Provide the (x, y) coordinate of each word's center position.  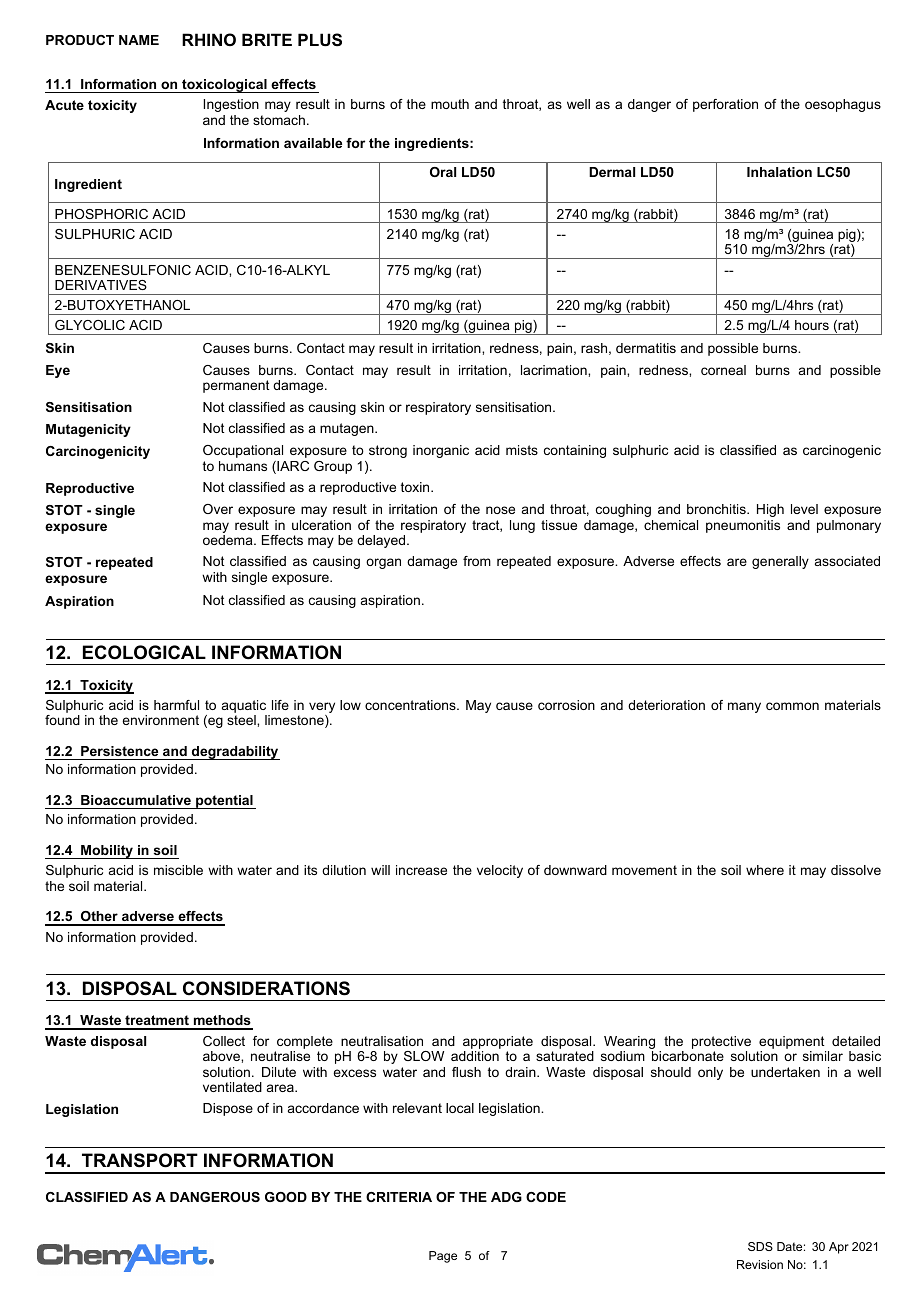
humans (243, 466)
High (770, 510)
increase (421, 870)
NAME (139, 40)
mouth (450, 104)
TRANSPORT (140, 1160)
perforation (725, 105)
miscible (178, 870)
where (765, 870)
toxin (416, 487)
